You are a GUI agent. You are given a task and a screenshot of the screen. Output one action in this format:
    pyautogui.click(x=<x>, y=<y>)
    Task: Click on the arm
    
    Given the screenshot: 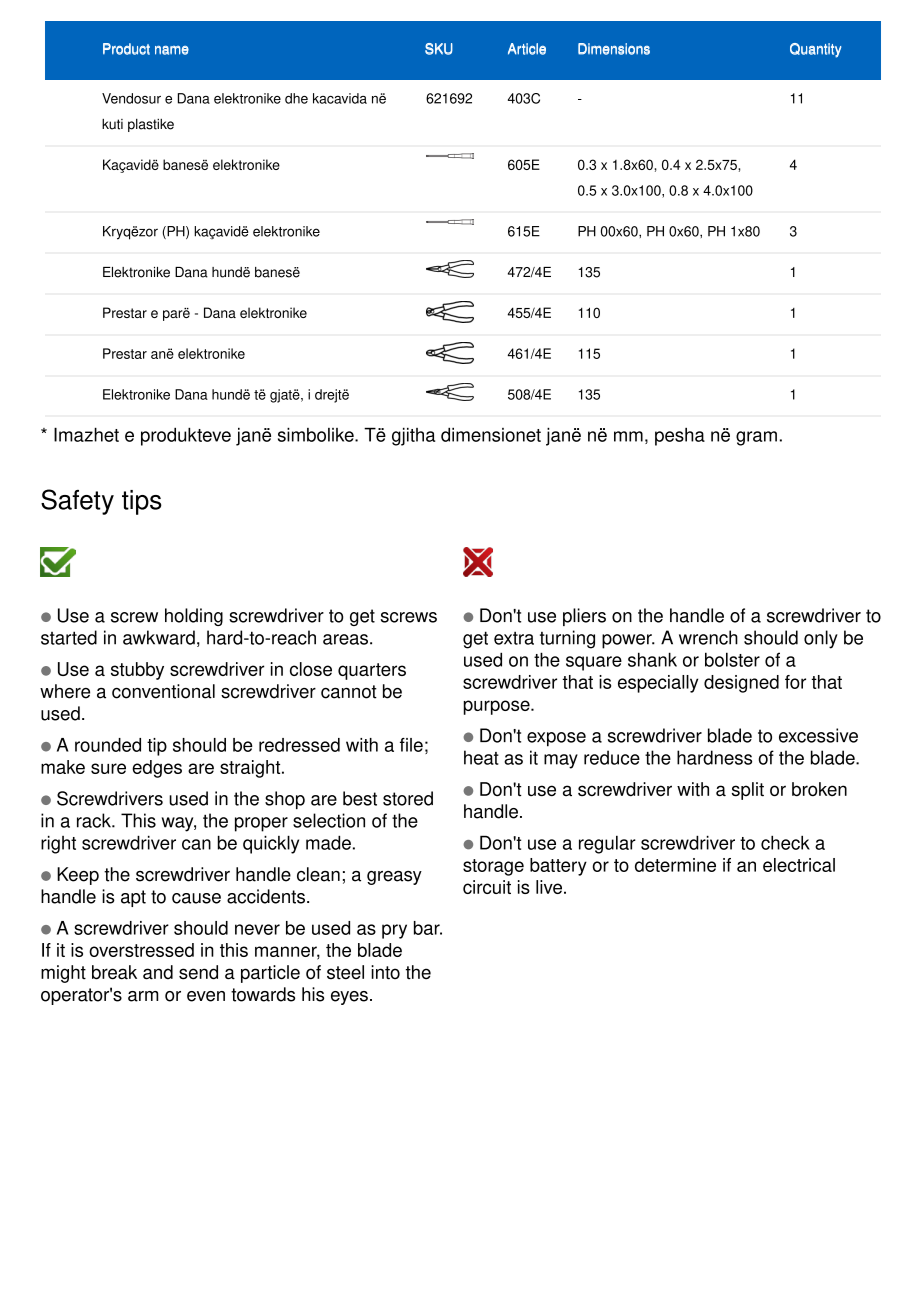 What is the action you would take?
    pyautogui.click(x=143, y=996)
